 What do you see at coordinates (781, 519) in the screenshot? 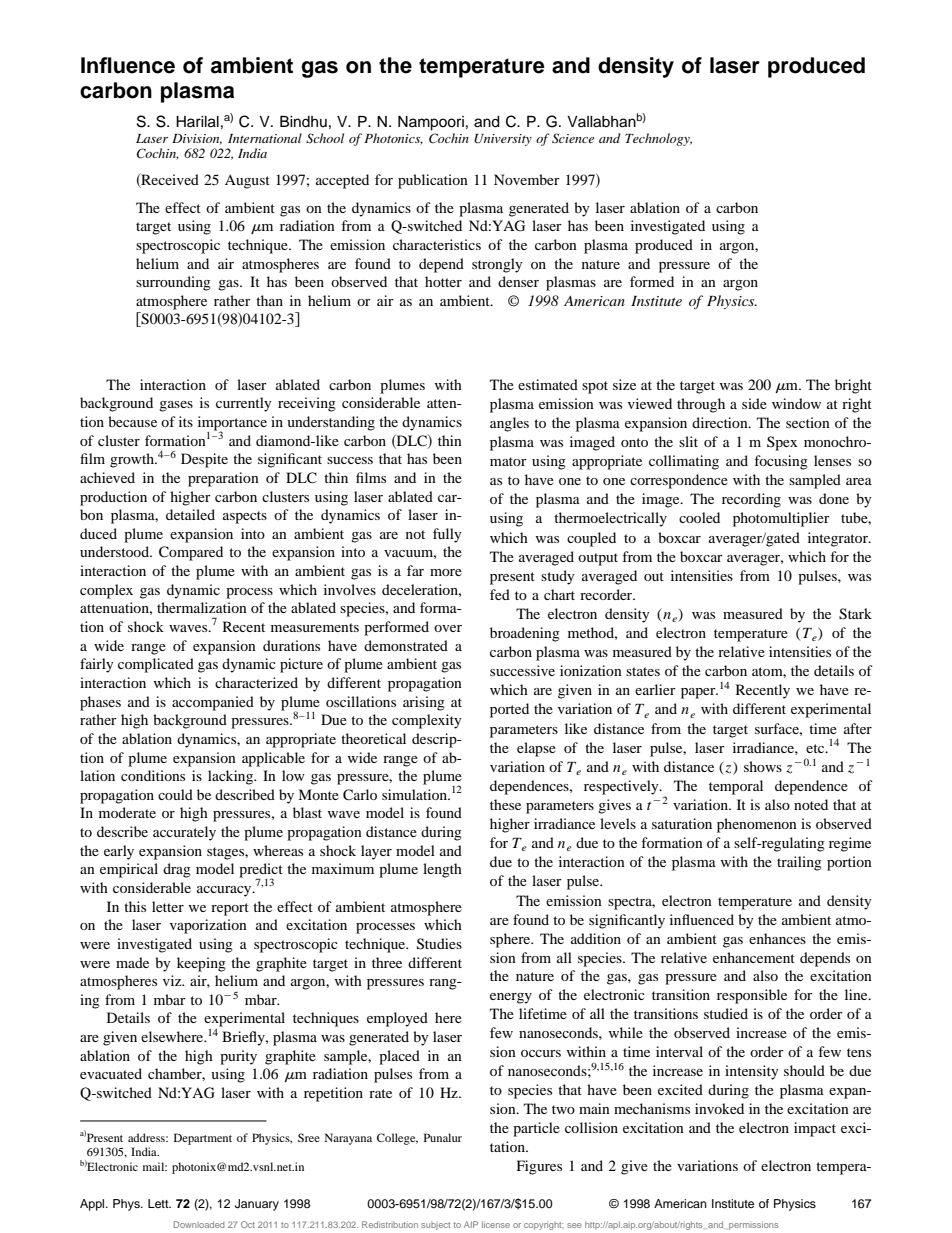
I see `photomultiplier` at bounding box center [781, 519].
